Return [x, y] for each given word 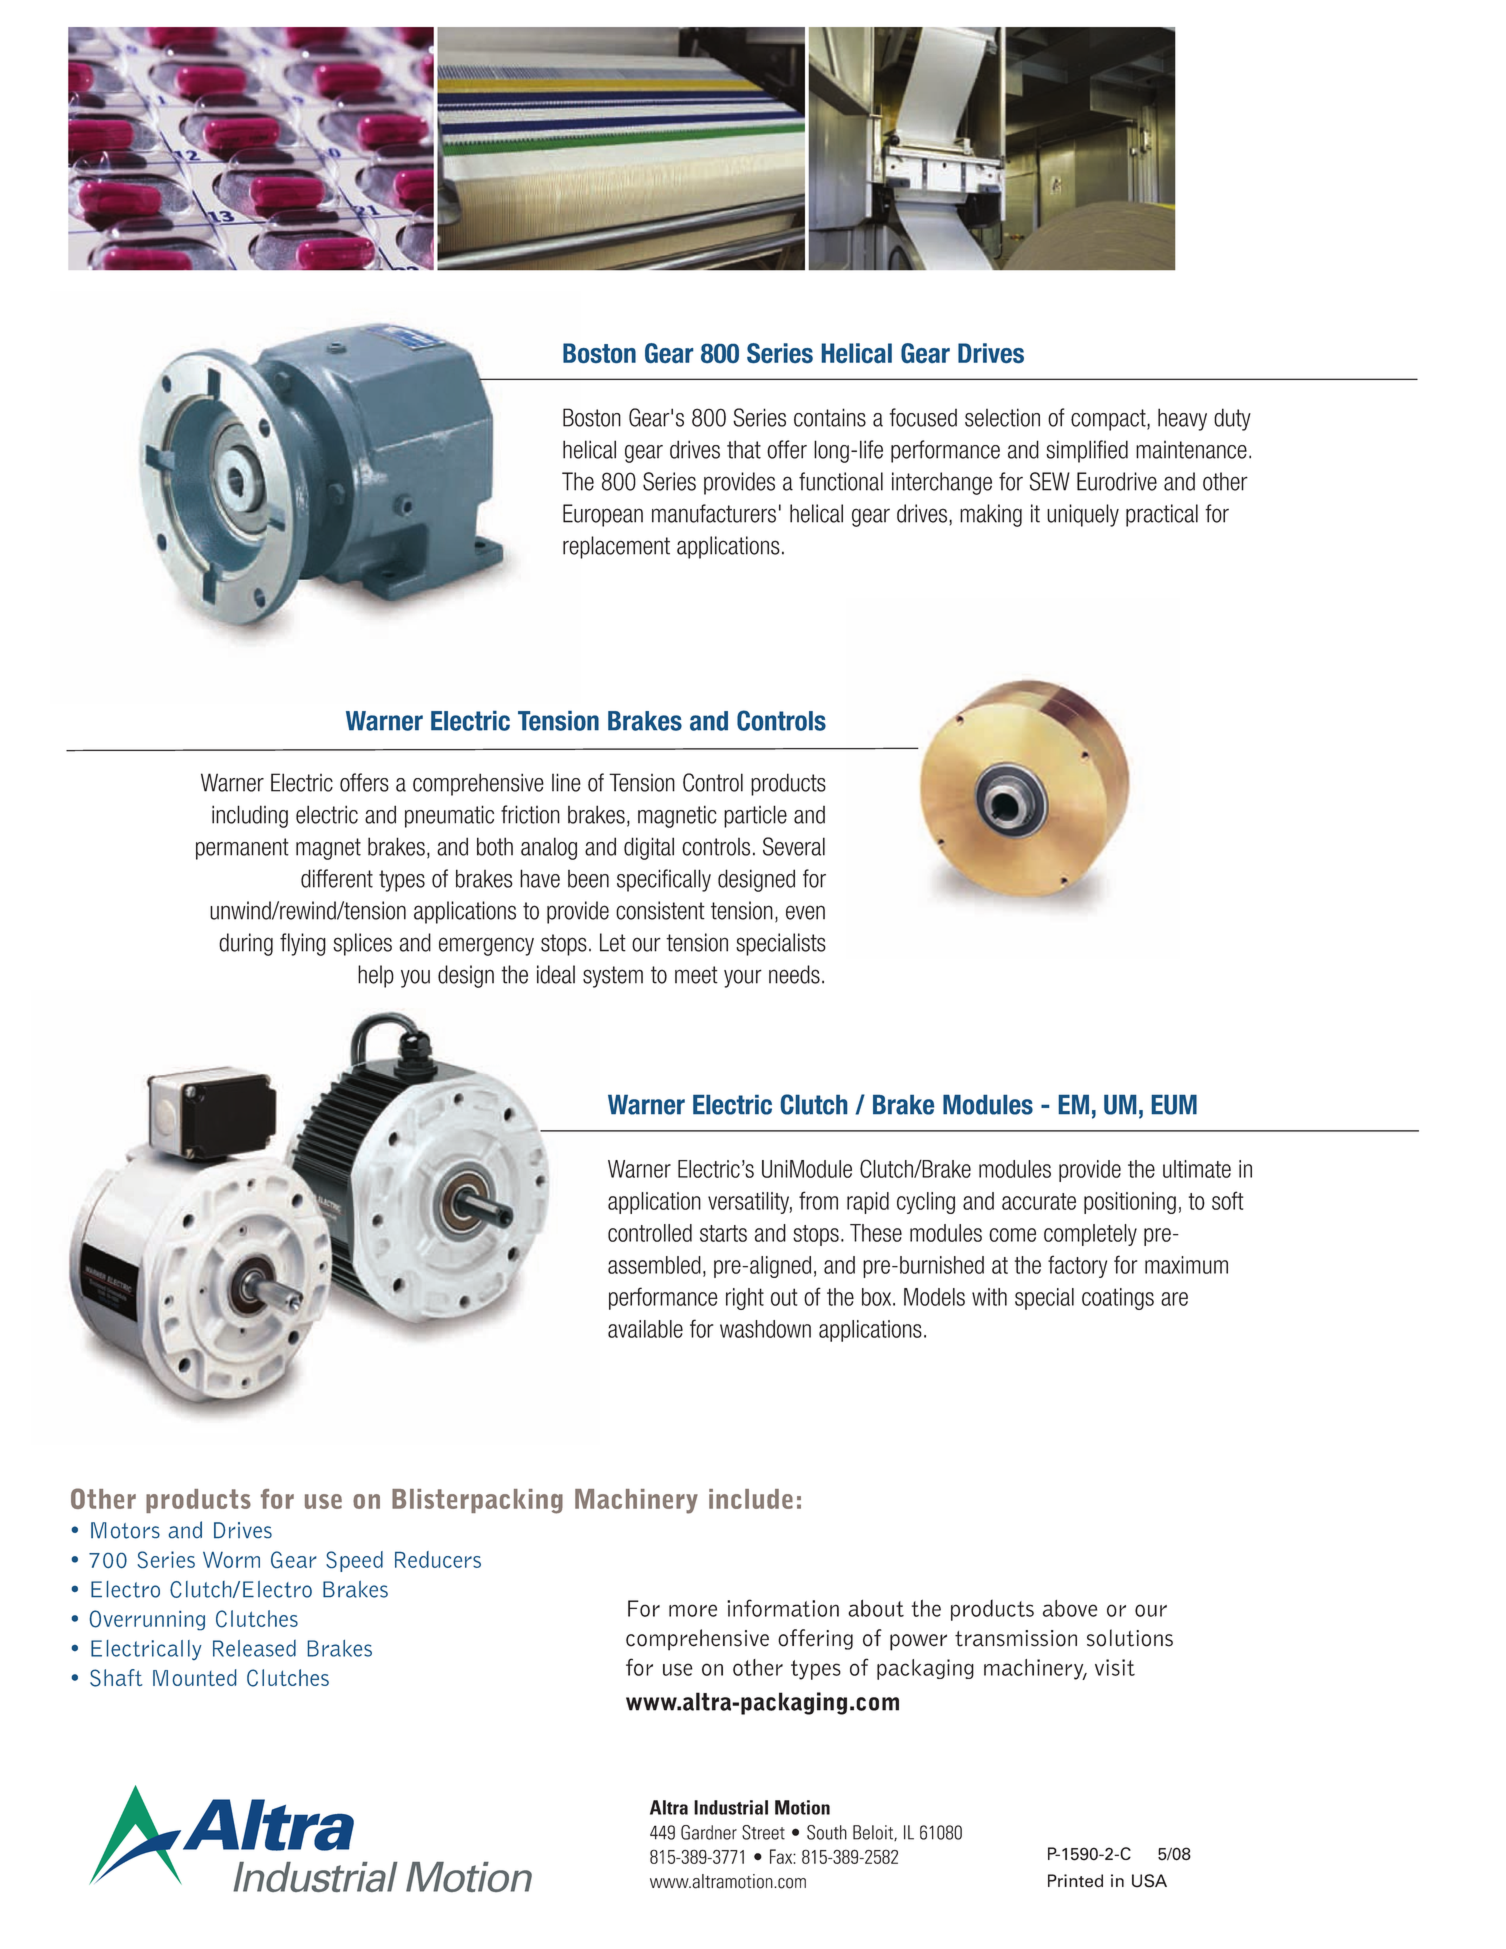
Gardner [709, 1832]
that [744, 449]
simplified [1087, 451]
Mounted [194, 1677]
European [603, 515]
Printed [1075, 1881]
